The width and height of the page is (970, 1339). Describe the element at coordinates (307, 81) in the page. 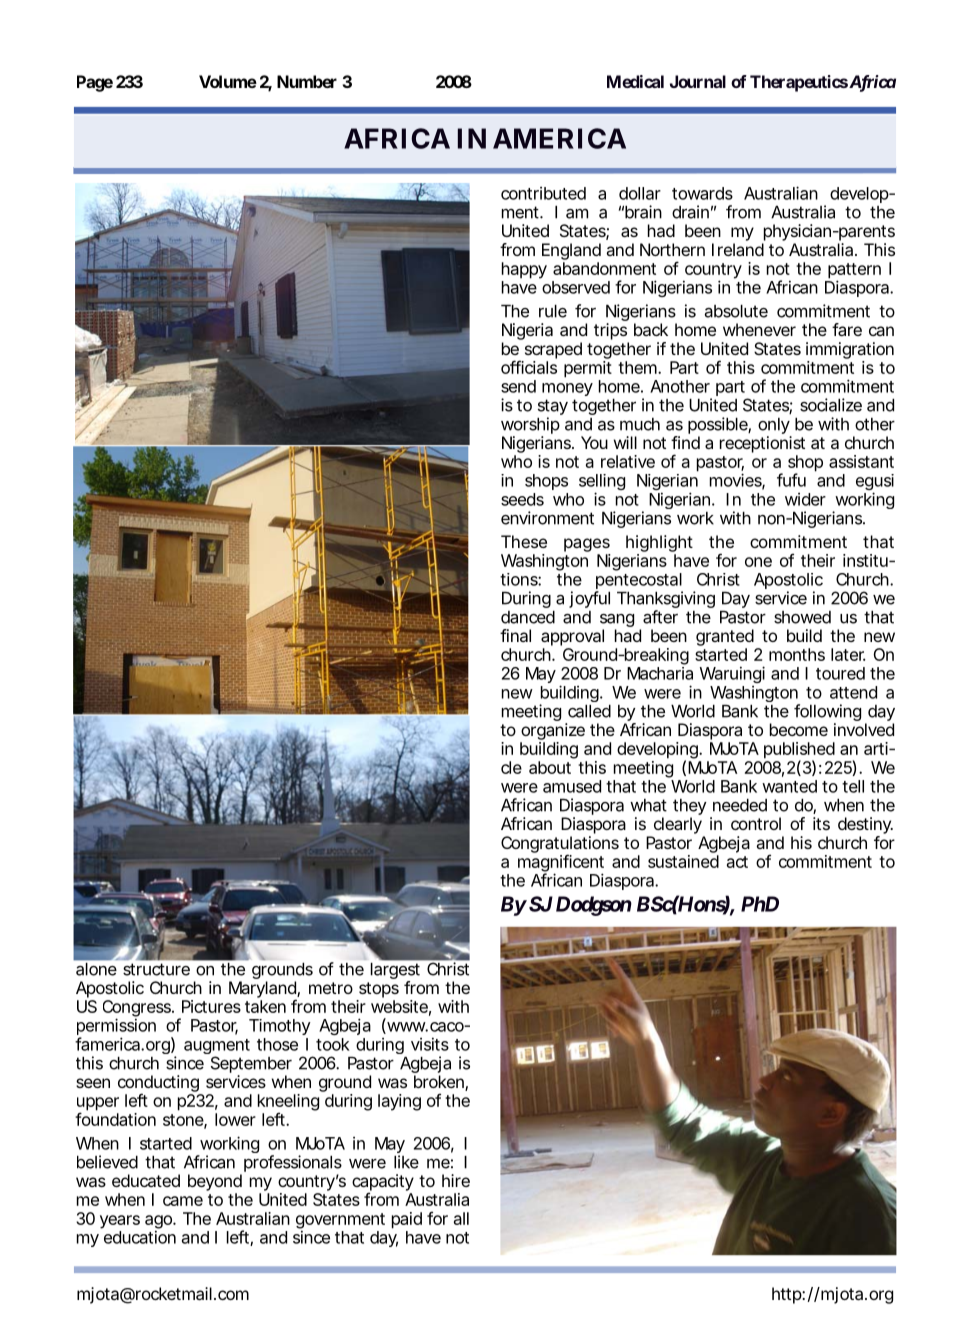

I see `Number` at that location.
